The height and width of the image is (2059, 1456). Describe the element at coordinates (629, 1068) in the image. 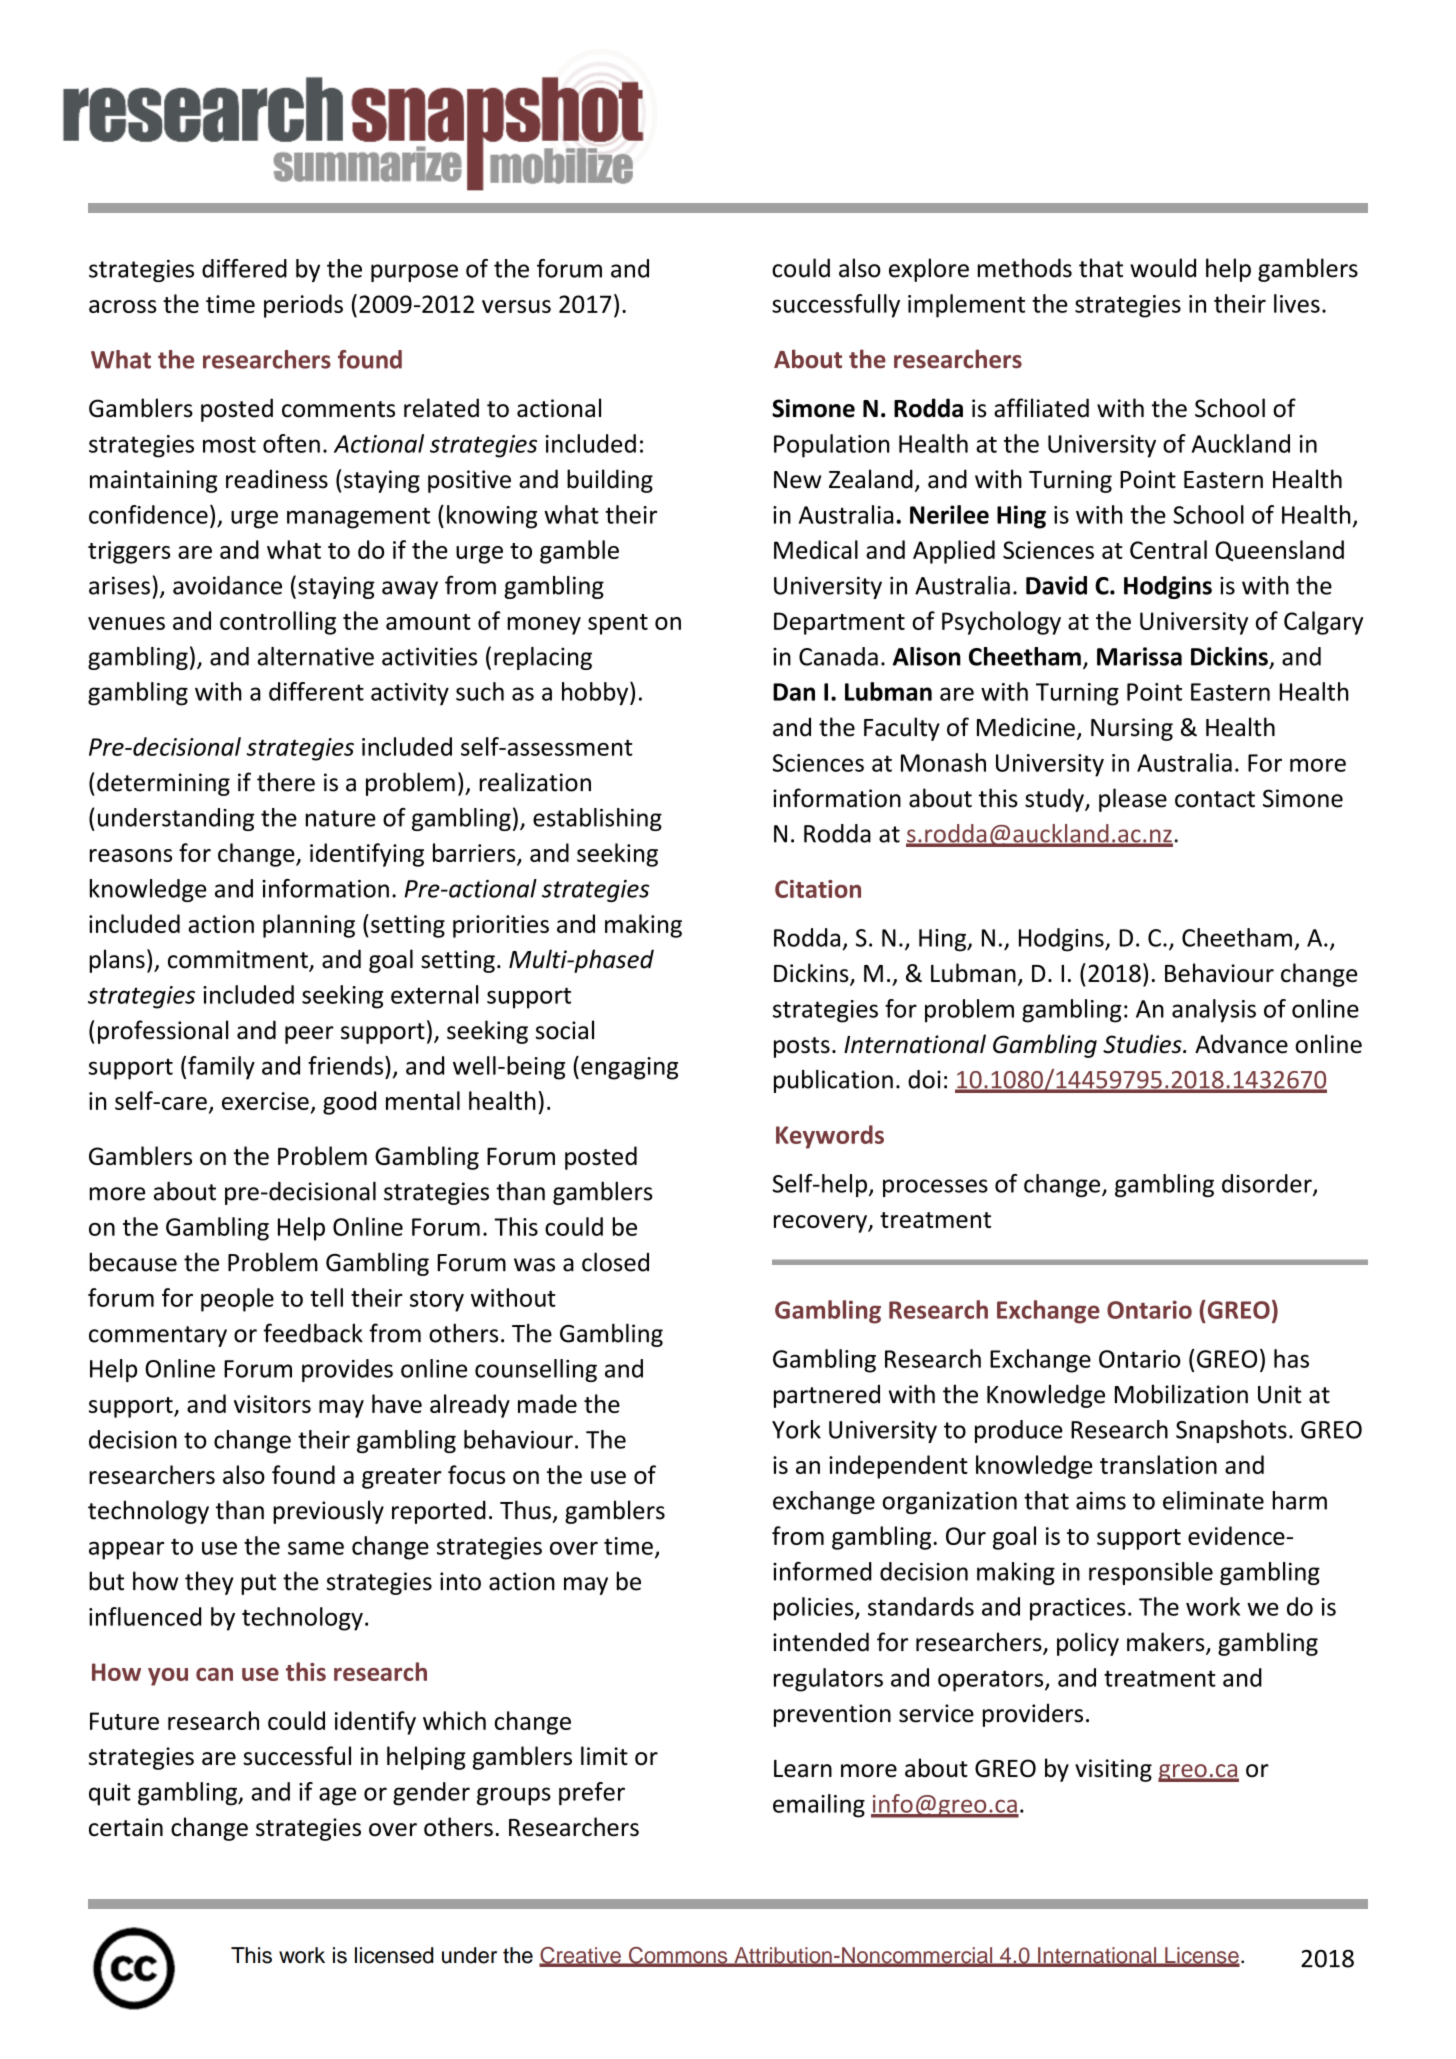

I see `engaging` at that location.
